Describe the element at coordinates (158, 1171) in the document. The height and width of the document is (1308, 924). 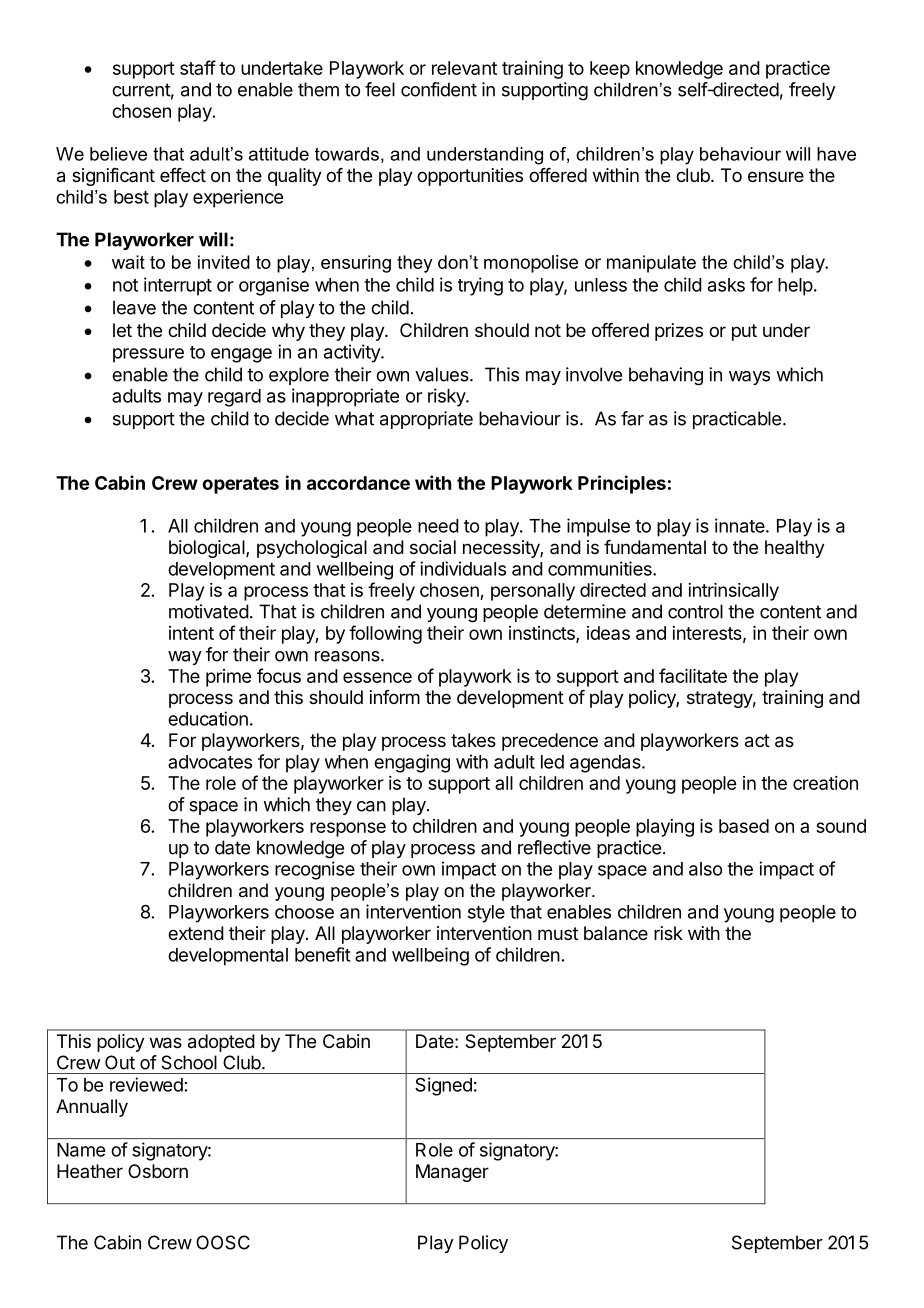
I see `Osborn` at that location.
